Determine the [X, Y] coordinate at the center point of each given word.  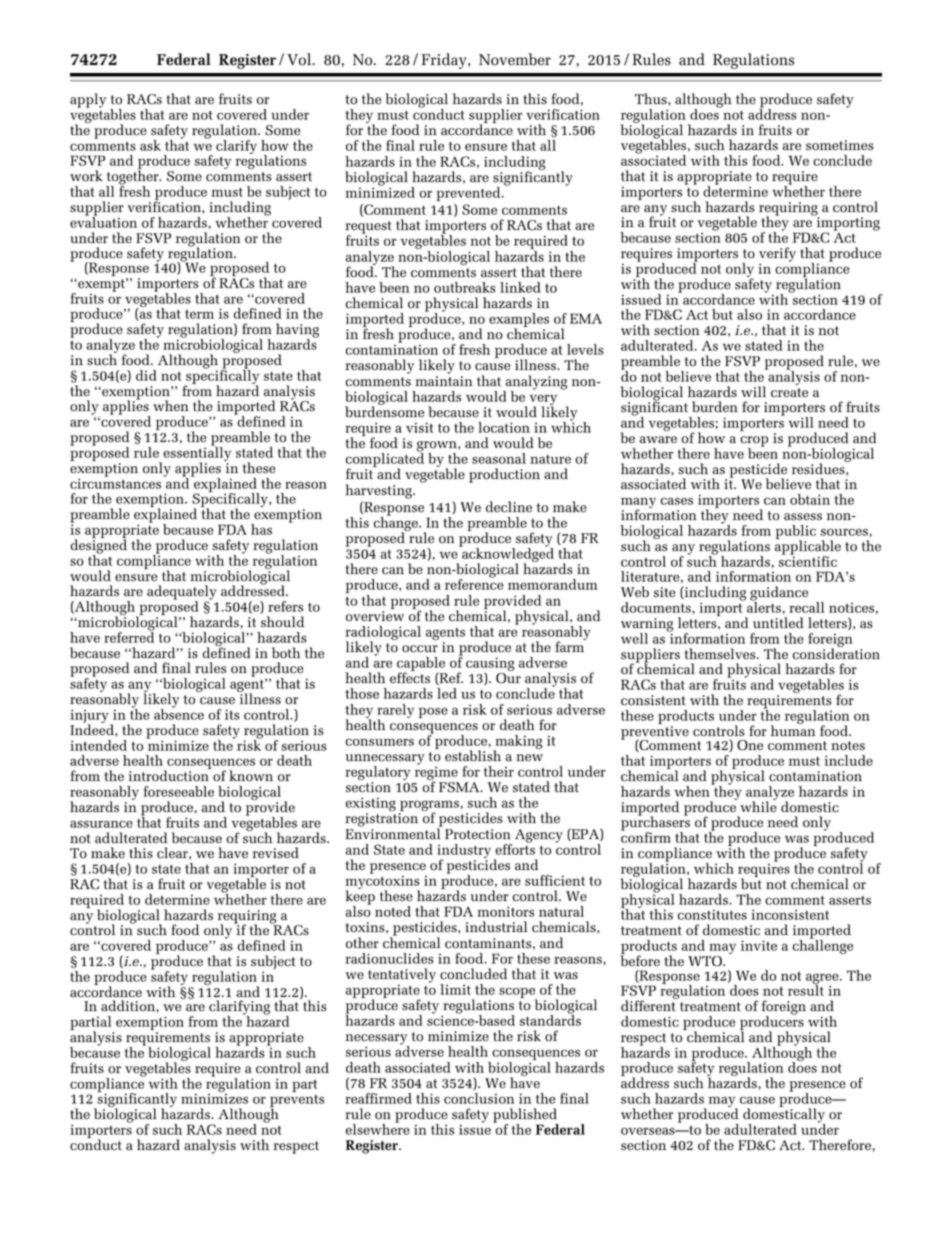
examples [519, 321]
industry [464, 852]
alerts [764, 606]
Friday [445, 61]
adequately [182, 593]
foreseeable [178, 791]
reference [474, 583]
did [146, 375]
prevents [297, 1102]
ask [150, 145]
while [758, 806]
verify [777, 255]
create [789, 393]
